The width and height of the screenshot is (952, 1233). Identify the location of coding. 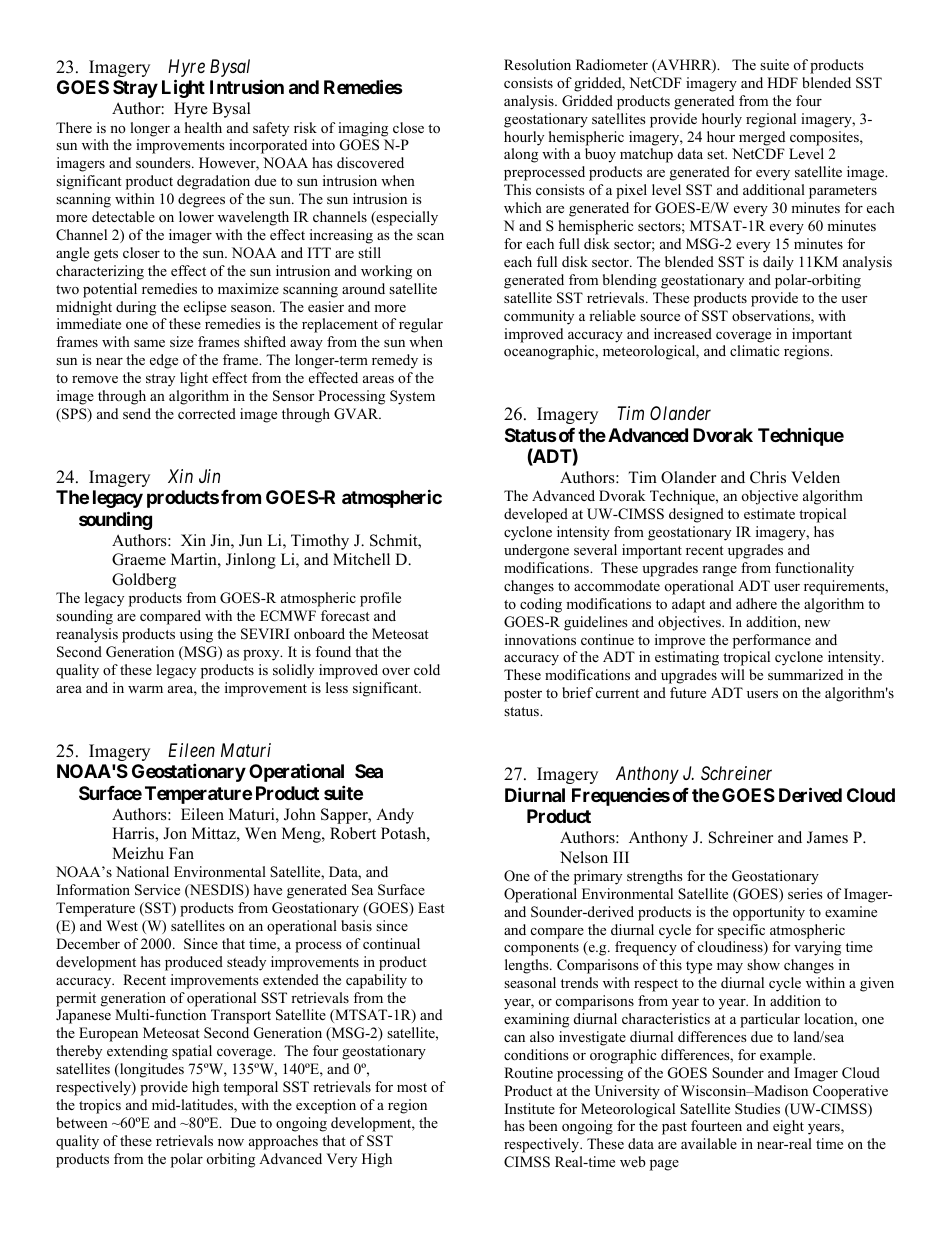
(541, 605).
